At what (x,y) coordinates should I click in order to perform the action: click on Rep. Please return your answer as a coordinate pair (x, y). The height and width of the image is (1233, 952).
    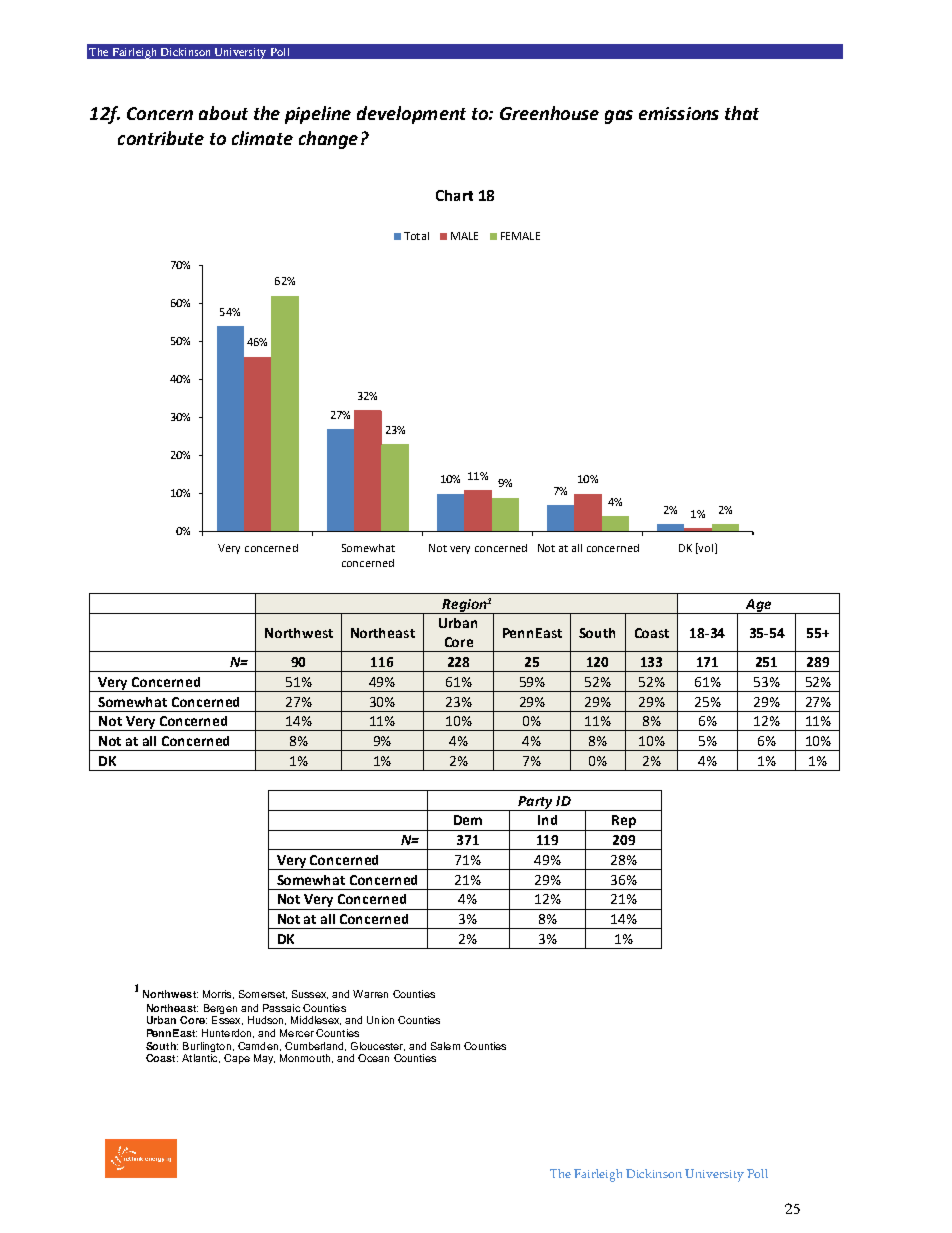
    Looking at the image, I should click on (624, 823).
